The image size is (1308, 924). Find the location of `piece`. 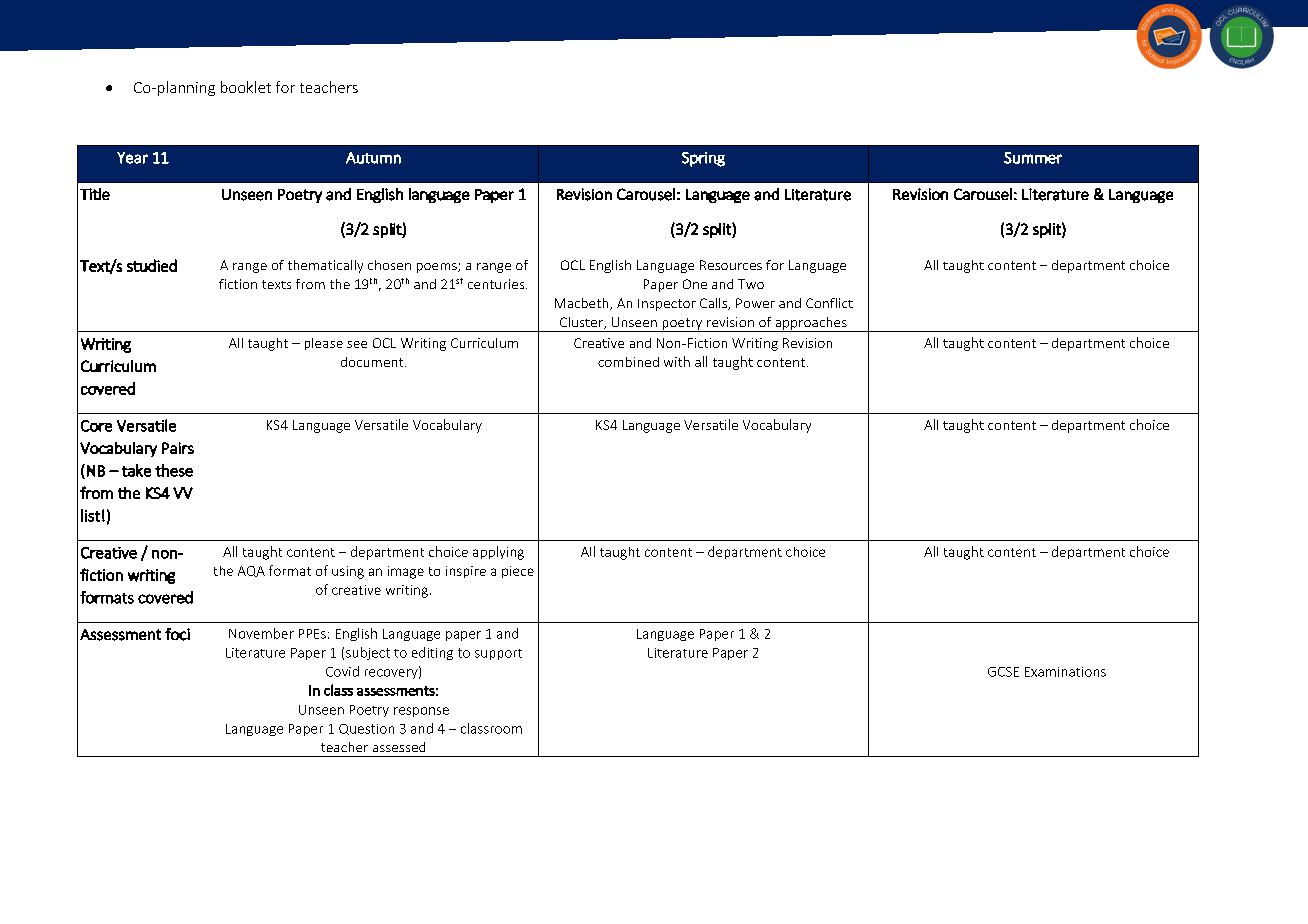

piece is located at coordinates (518, 572).
